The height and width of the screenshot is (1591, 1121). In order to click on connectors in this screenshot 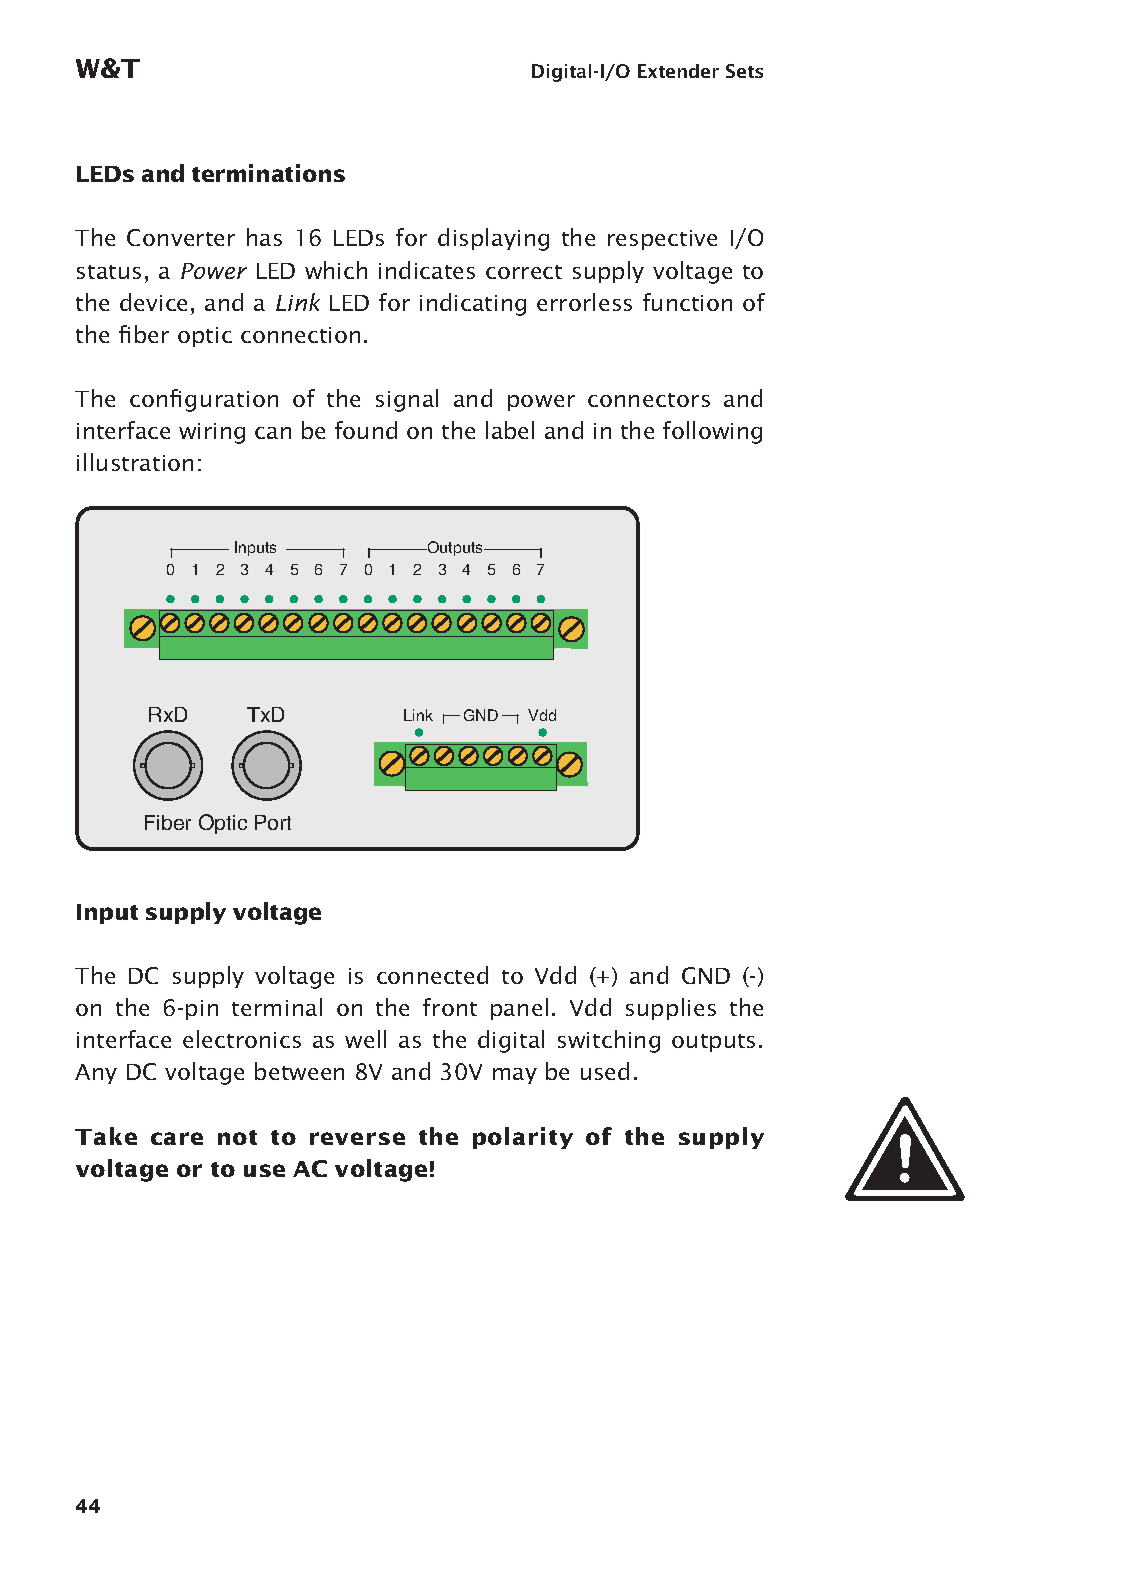, I will do `click(649, 400)`.
